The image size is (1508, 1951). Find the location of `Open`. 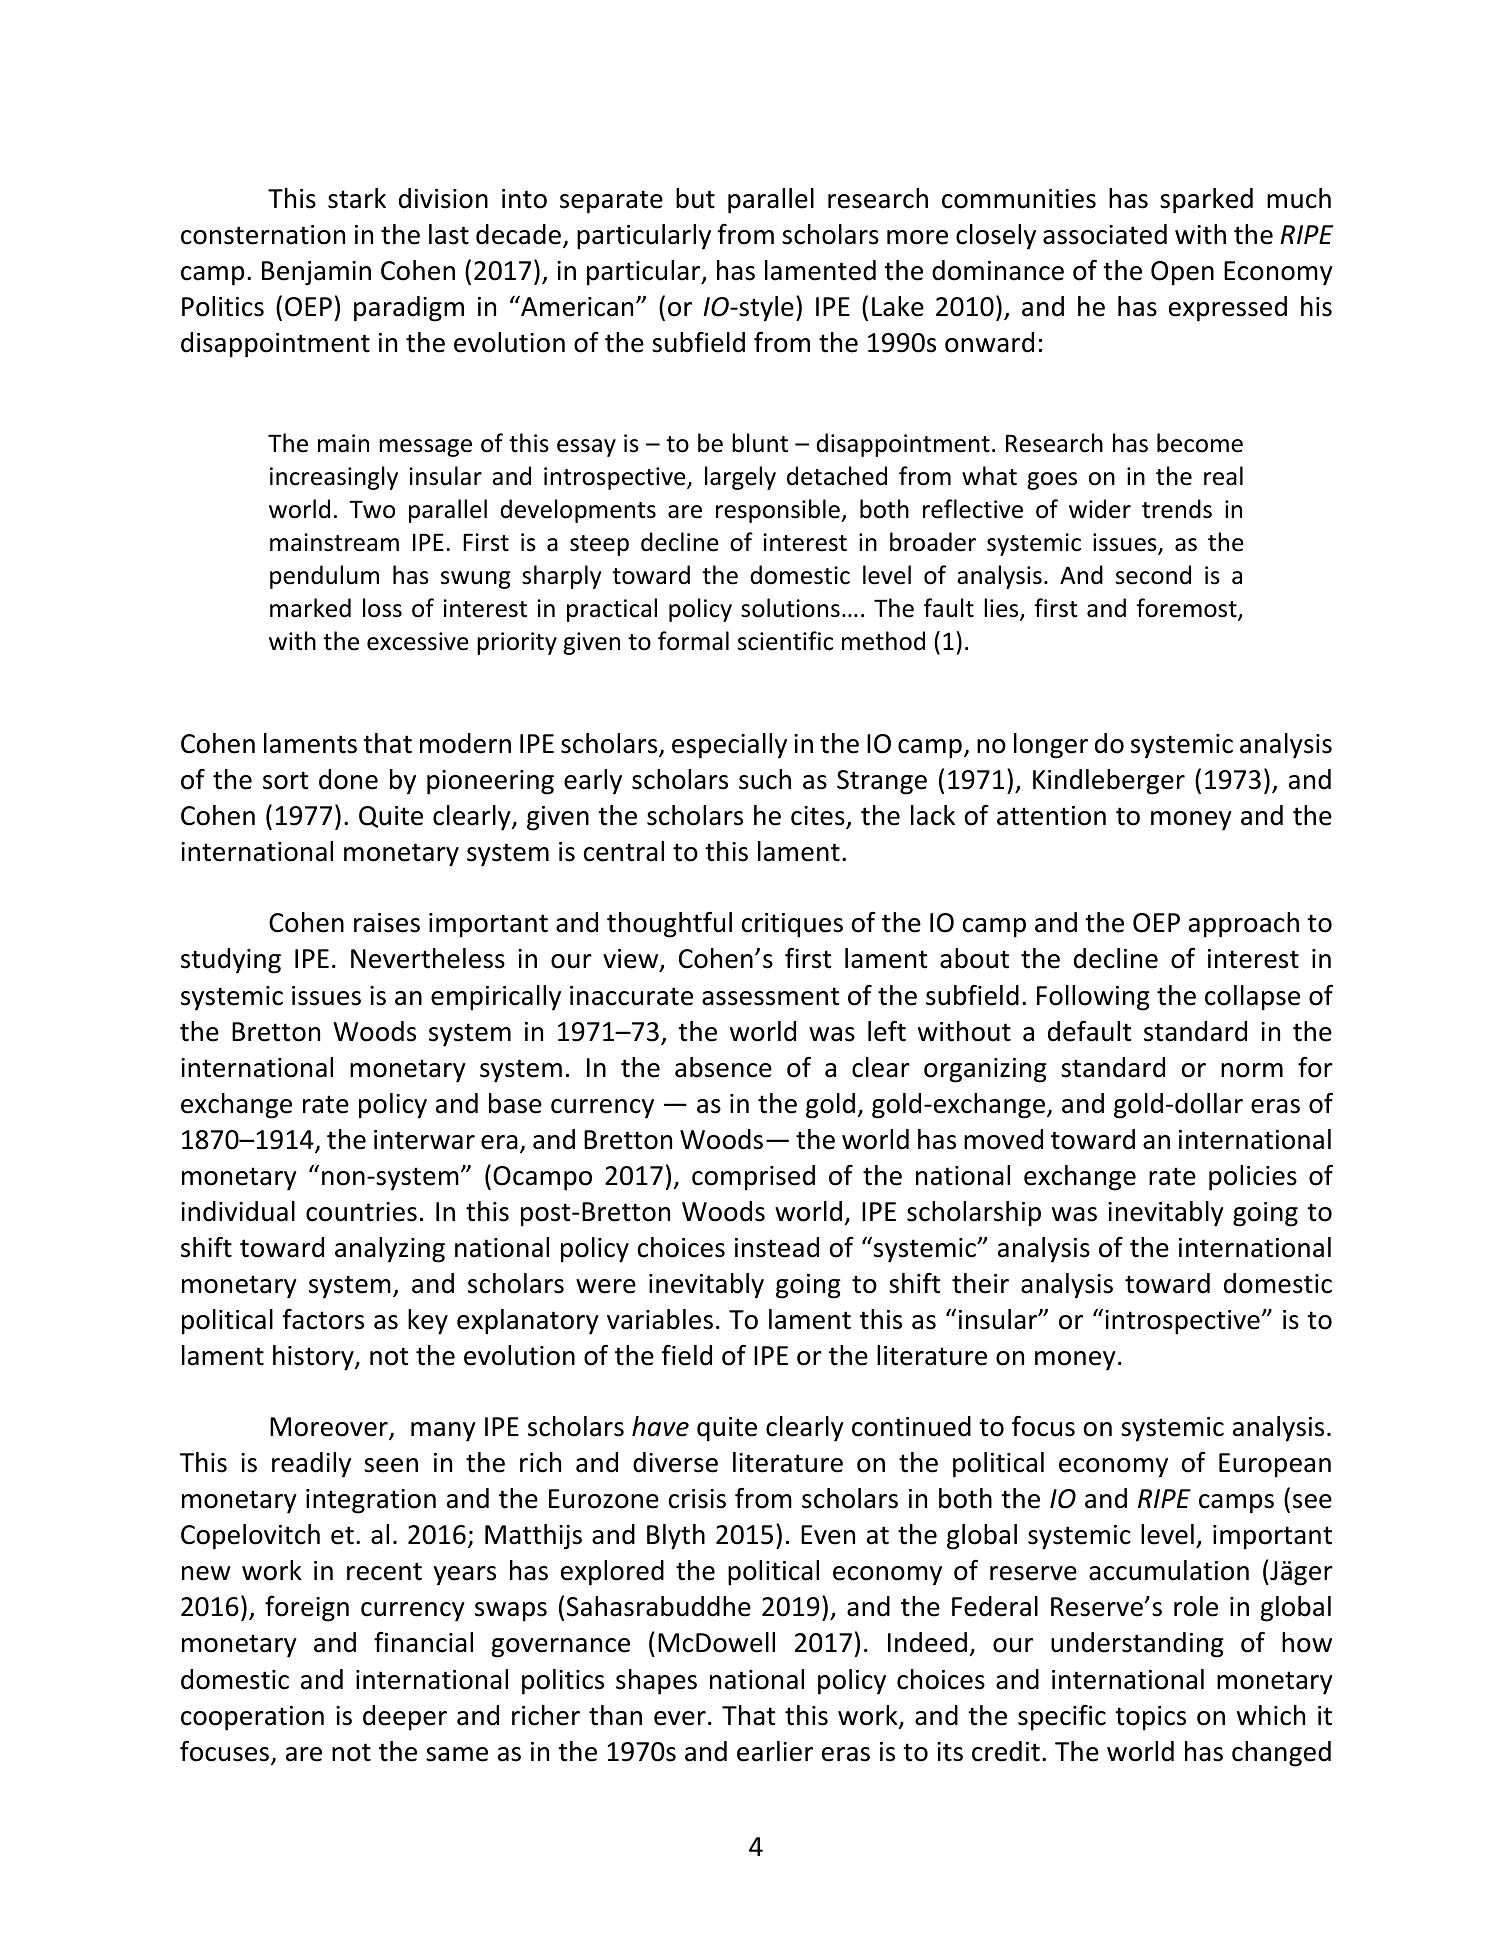

Open is located at coordinates (1182, 273).
